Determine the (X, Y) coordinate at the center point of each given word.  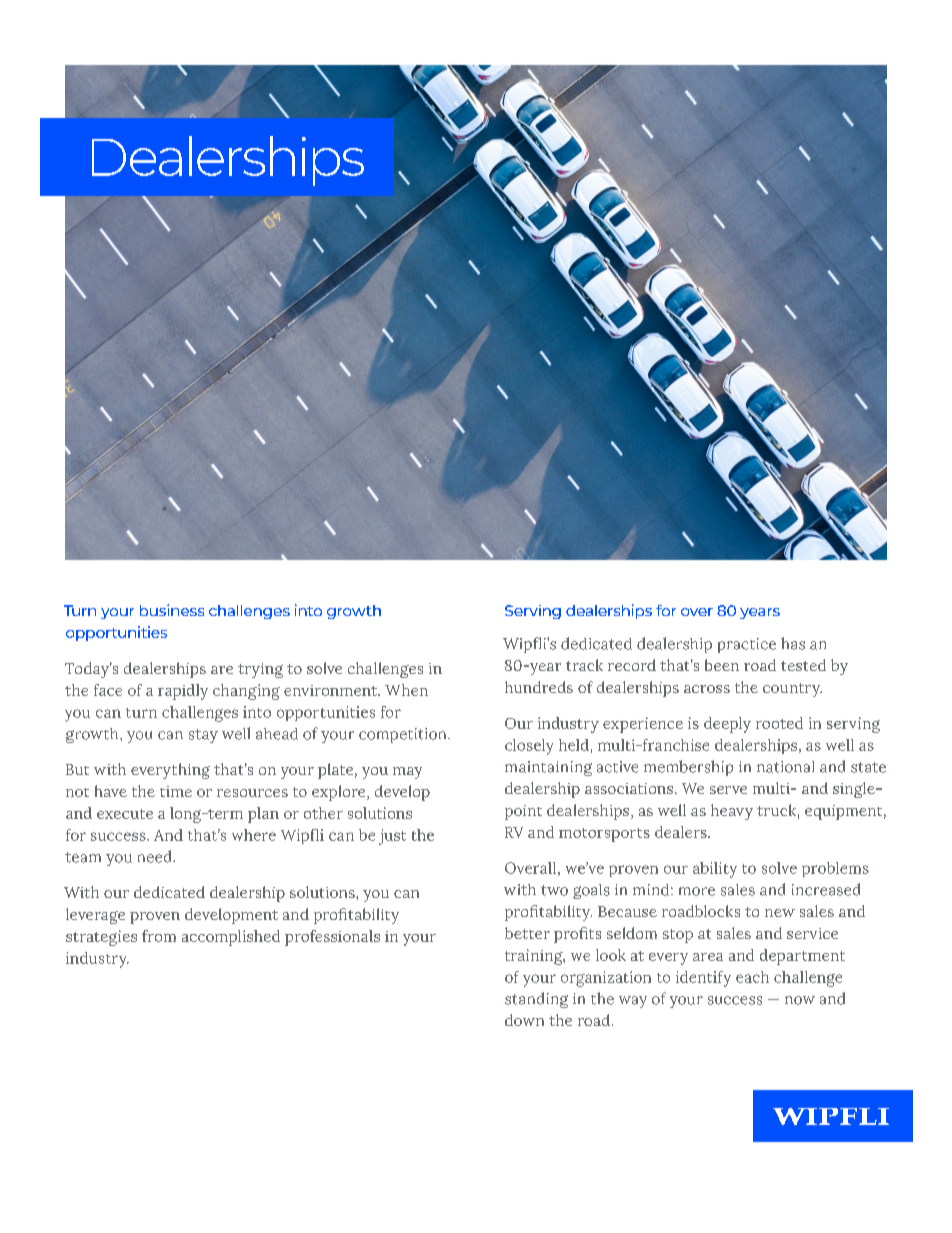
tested (803, 665)
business (172, 610)
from (159, 936)
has (793, 643)
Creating (193, 156)
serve (728, 790)
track (584, 665)
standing (536, 1000)
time (176, 791)
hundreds (539, 687)
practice (747, 645)
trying (260, 670)
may (407, 773)
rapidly (183, 692)
